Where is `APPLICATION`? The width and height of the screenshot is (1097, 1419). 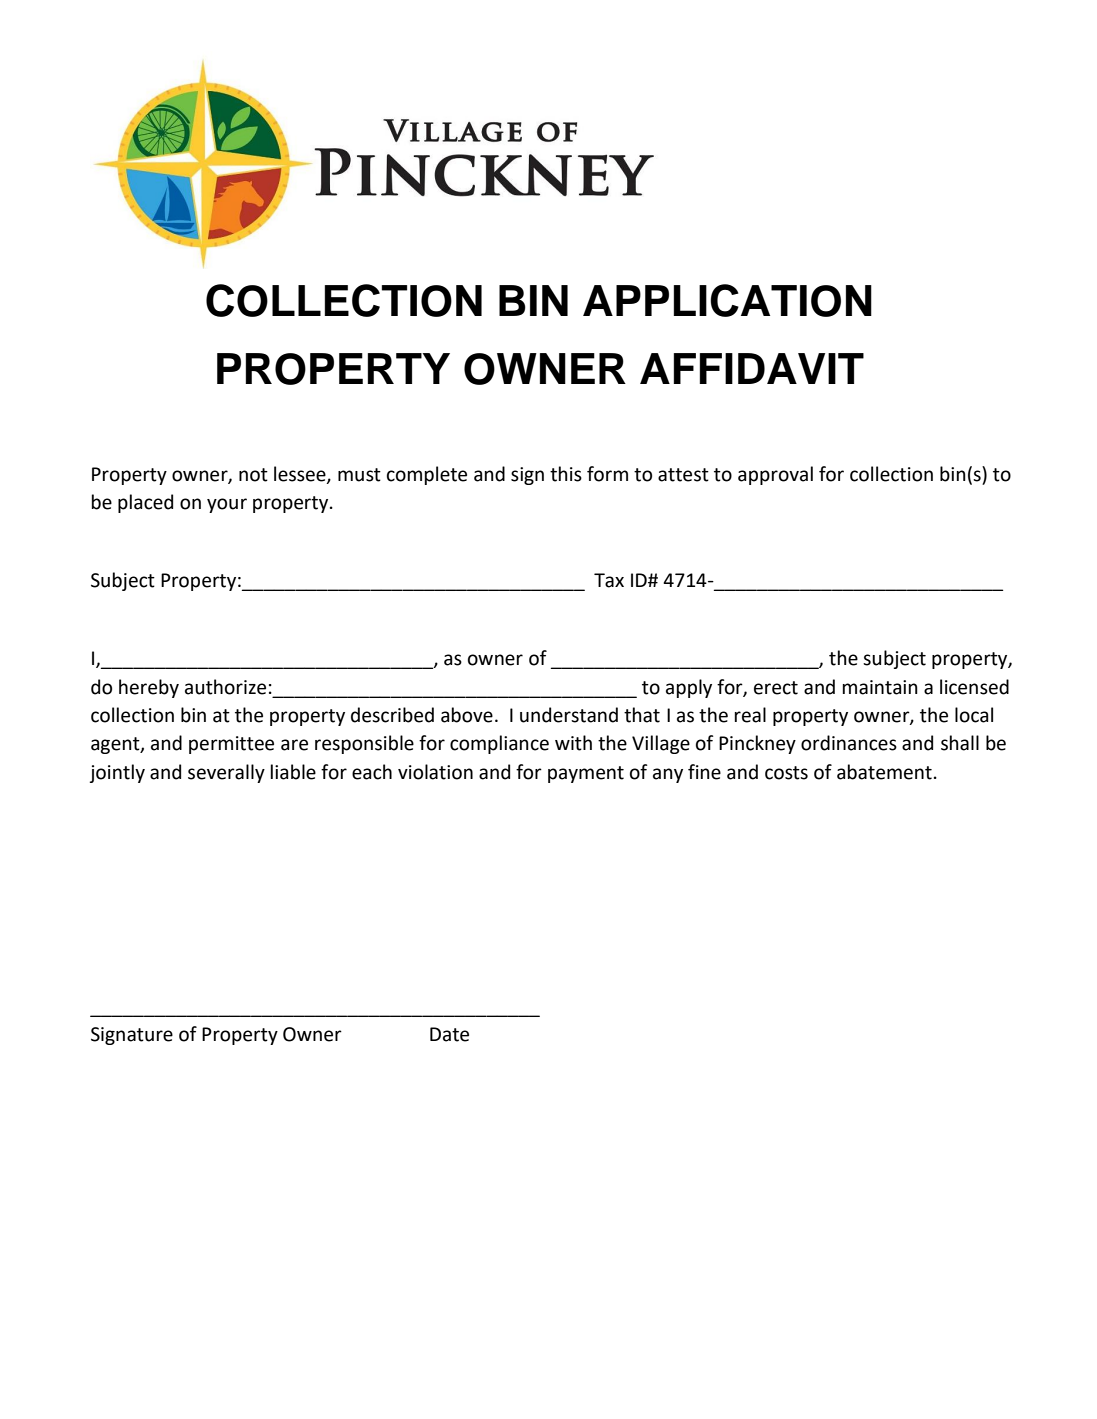
APPLICATION is located at coordinates (727, 300).
